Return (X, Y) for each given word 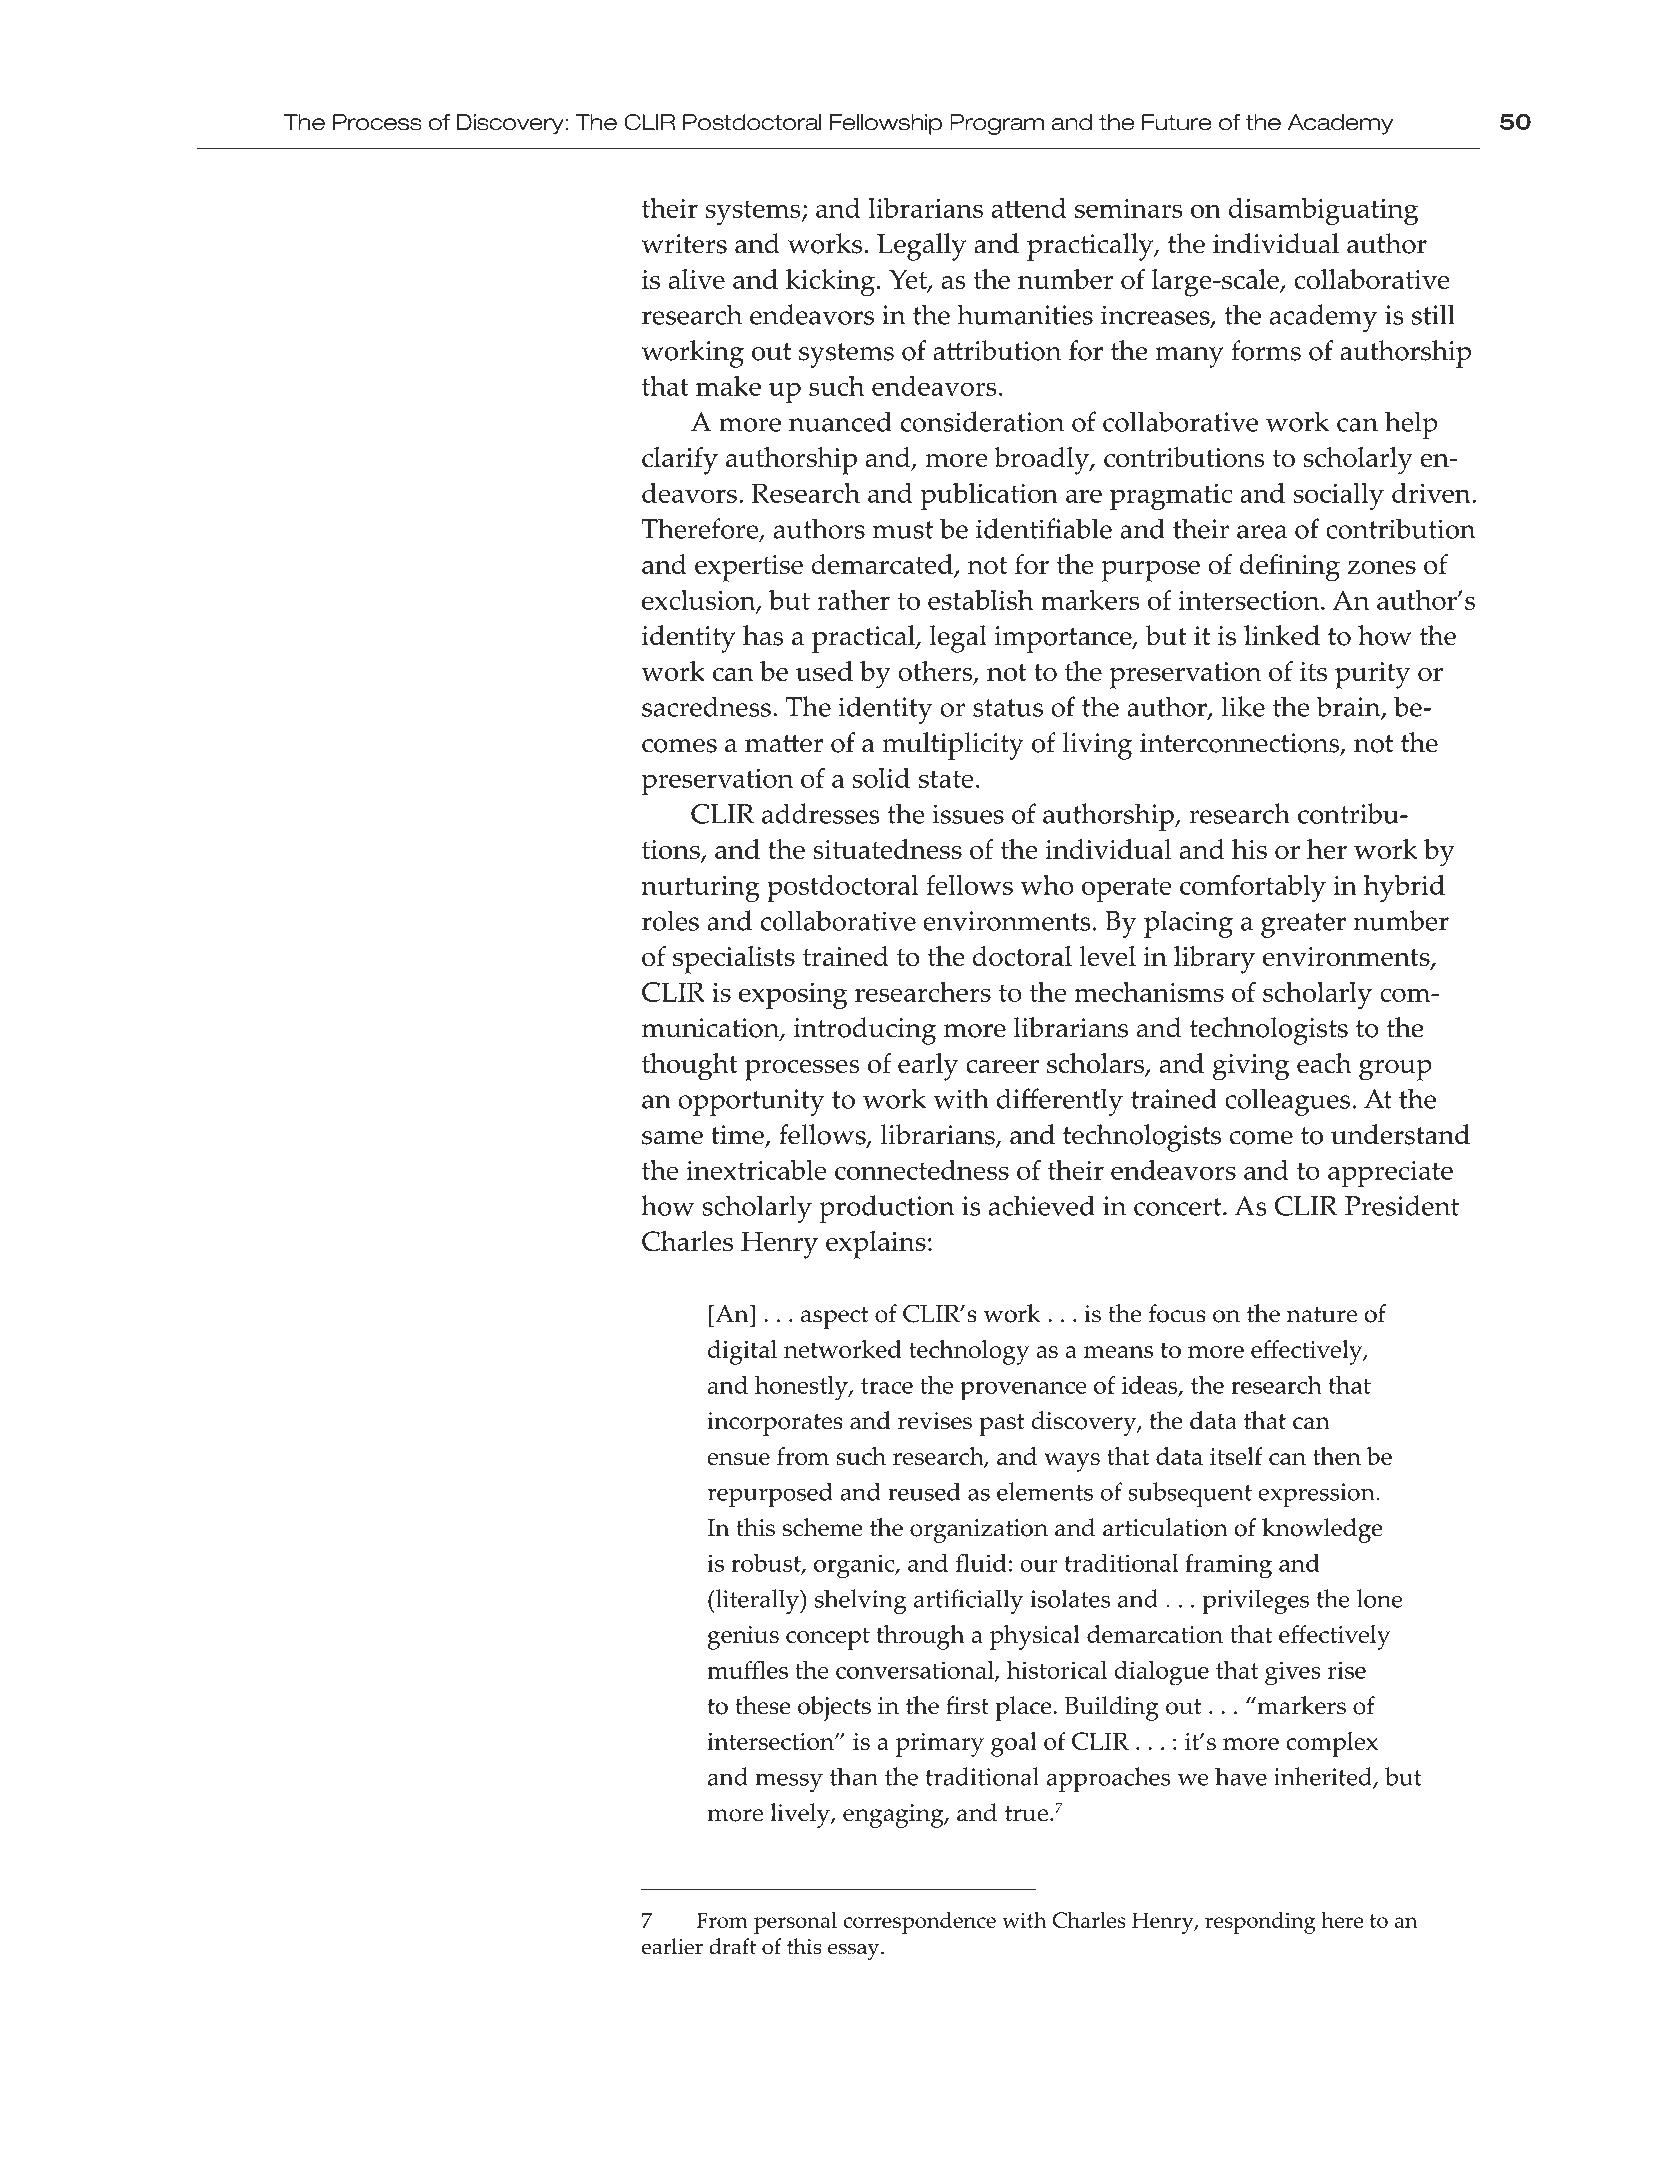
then (1337, 1456)
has (763, 635)
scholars (1097, 1064)
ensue (738, 1459)
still (1433, 314)
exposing (793, 996)
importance (1064, 639)
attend (1029, 208)
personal (795, 1923)
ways (1072, 1462)
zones (1381, 568)
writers (684, 244)
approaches (1108, 1779)
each (1324, 1063)
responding (1260, 1923)
